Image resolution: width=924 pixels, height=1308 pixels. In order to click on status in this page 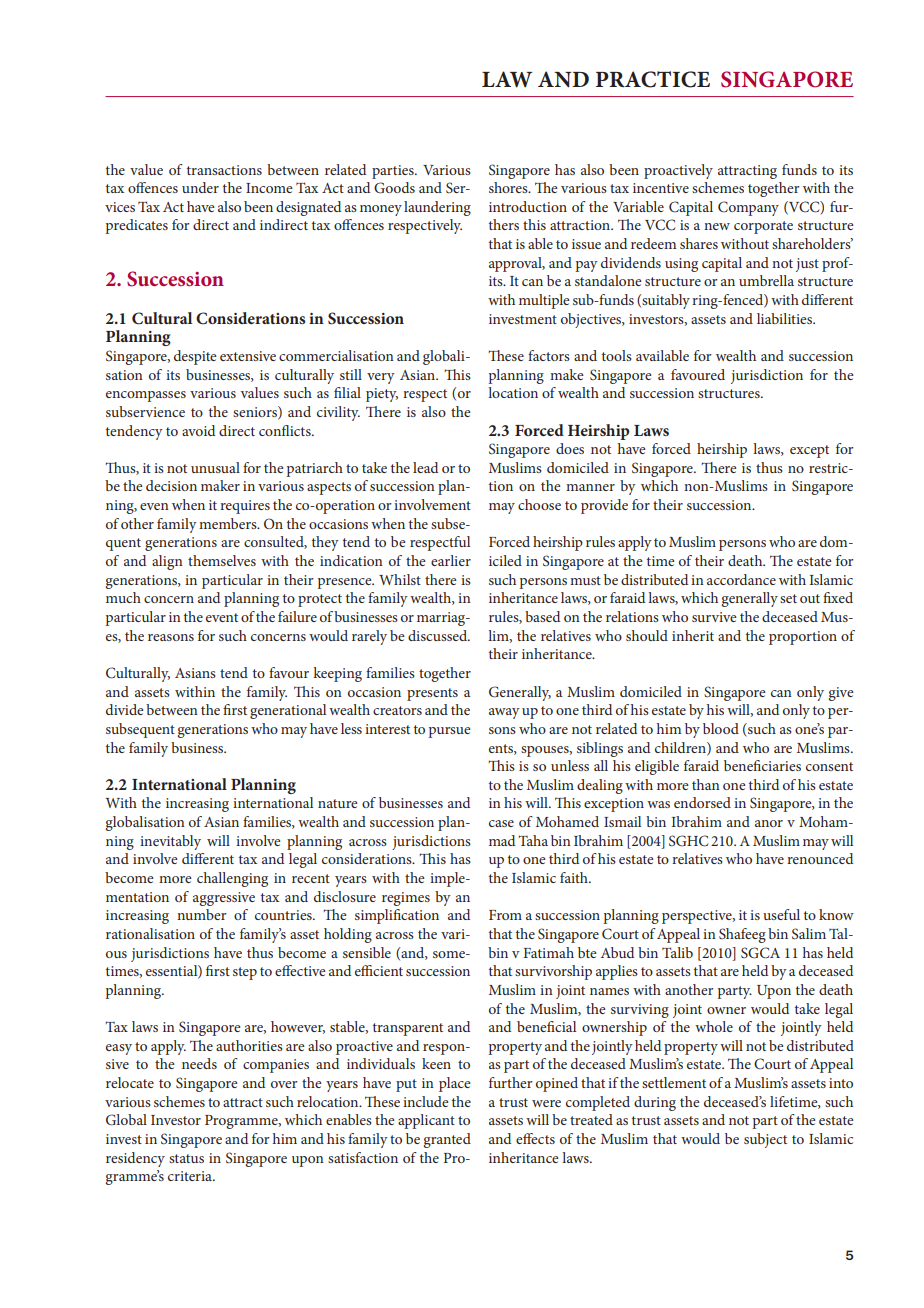, I will do `click(186, 1158)`.
